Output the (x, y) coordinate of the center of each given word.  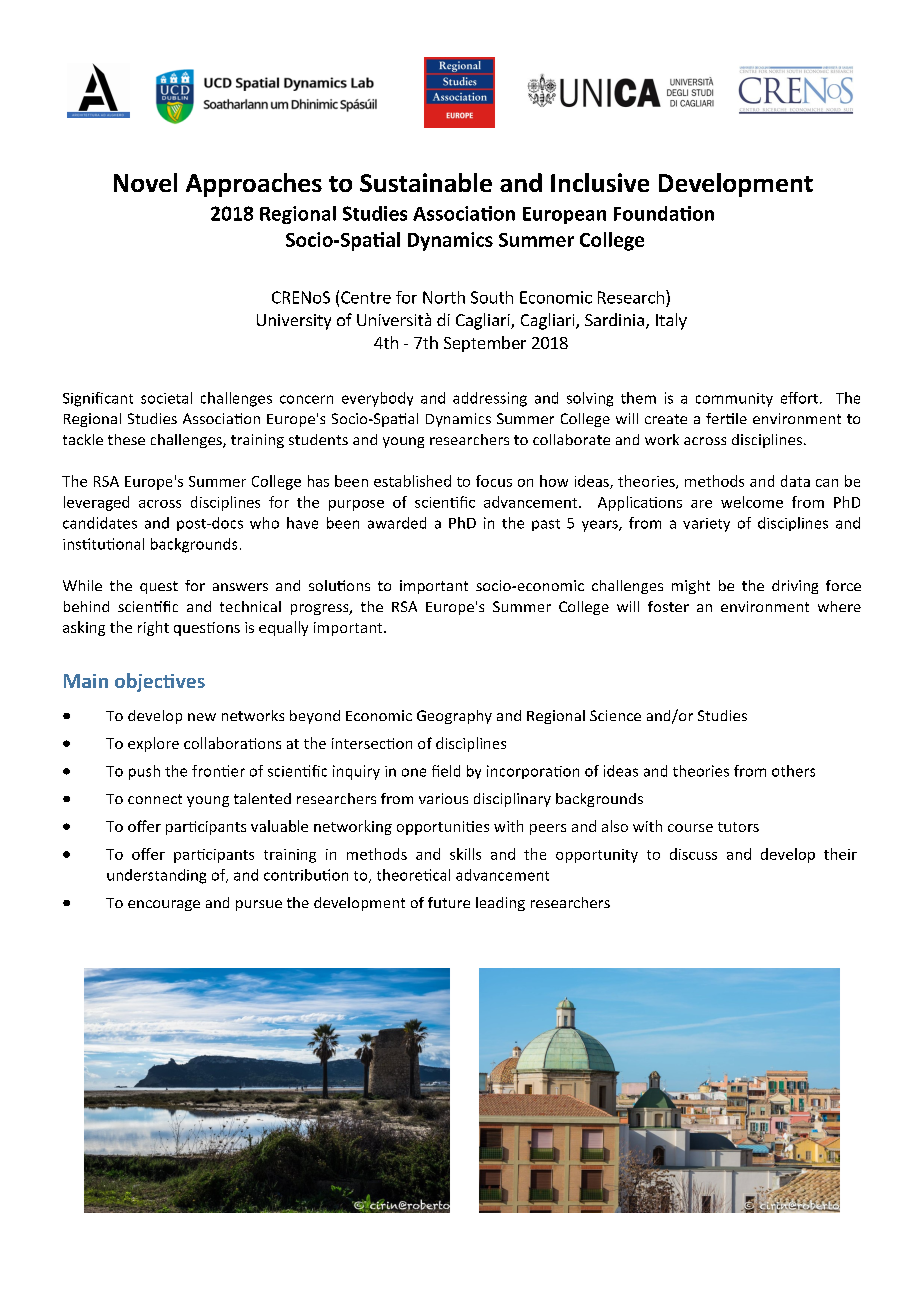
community (734, 400)
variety (706, 525)
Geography (454, 717)
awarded (397, 523)
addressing (490, 399)
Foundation (664, 213)
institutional (103, 544)
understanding (156, 876)
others (793, 771)
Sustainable (426, 182)
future (449, 902)
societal (166, 398)
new (202, 717)
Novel (145, 182)
